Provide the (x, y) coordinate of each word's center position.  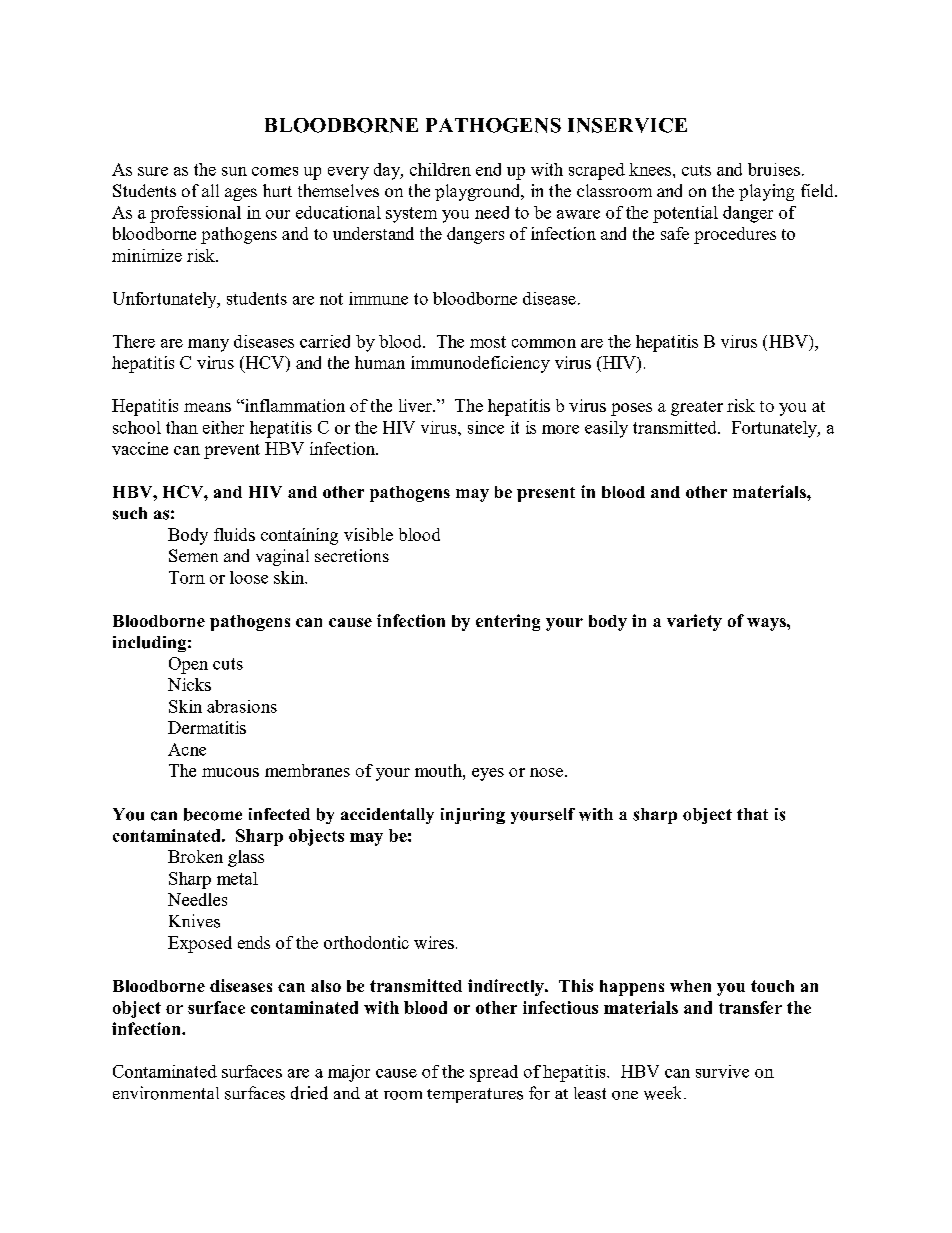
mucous (230, 772)
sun (234, 171)
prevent (232, 451)
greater (697, 408)
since (486, 427)
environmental (166, 1093)
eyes (488, 774)
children (440, 169)
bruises (774, 169)
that (752, 814)
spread (494, 1073)
